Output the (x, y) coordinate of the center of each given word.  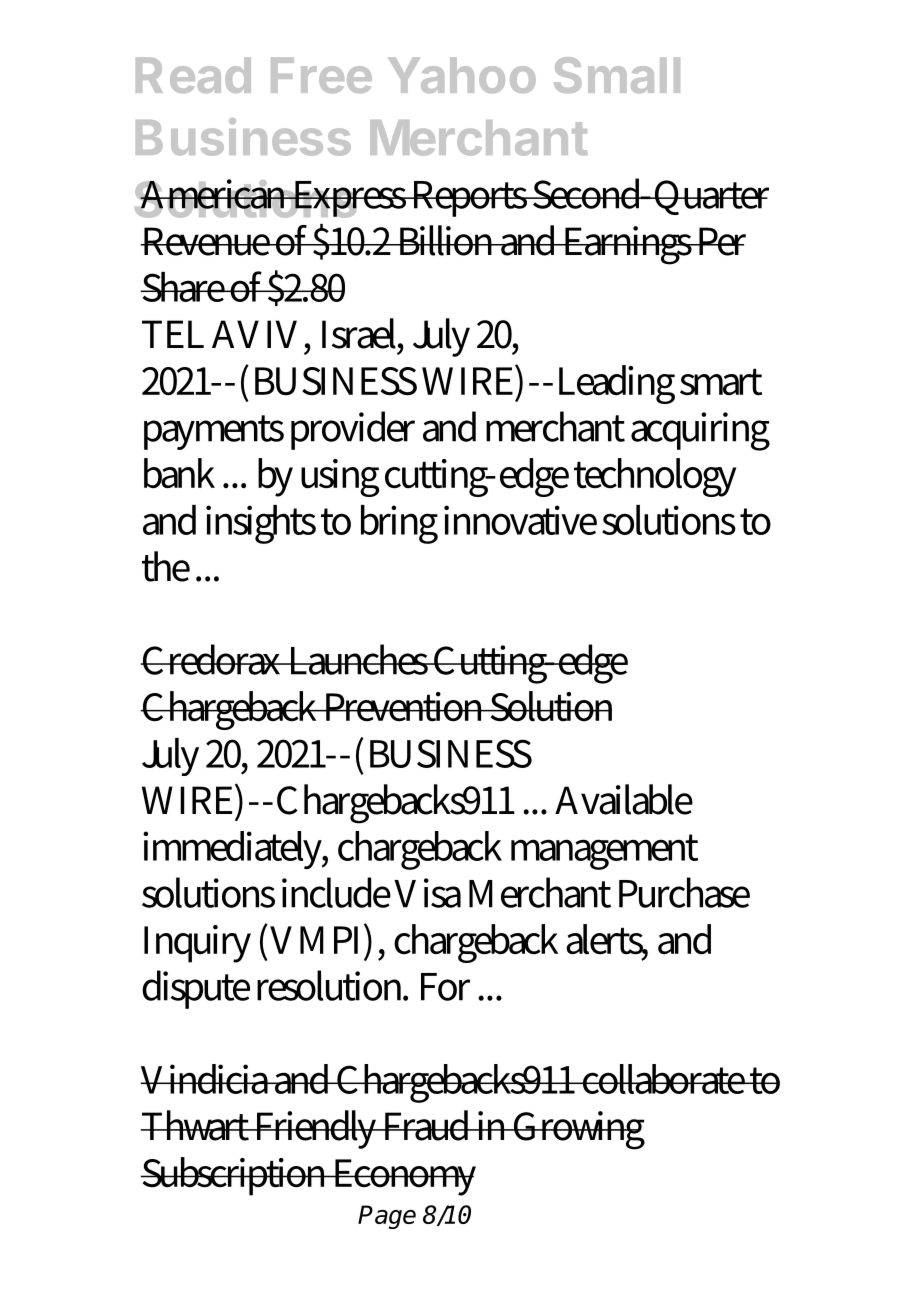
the (166, 566)
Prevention (404, 707)
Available (624, 799)
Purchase (684, 892)
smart (721, 382)
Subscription (235, 1176)
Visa (427, 893)
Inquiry (197, 944)
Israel (361, 333)
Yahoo (462, 75)
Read (193, 75)
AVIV (254, 334)
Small (617, 75)
